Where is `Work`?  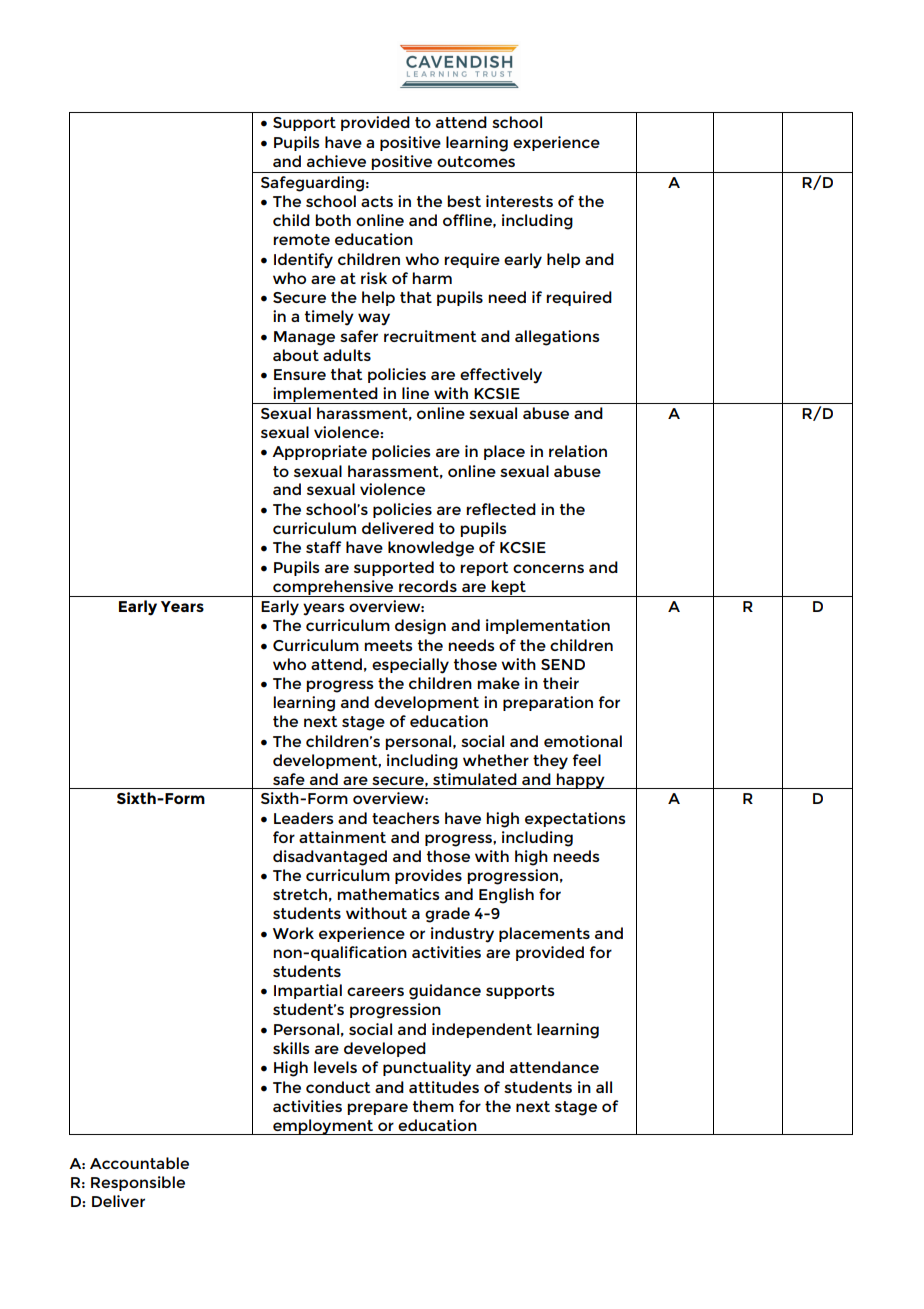 Work is located at coordinates (293, 933).
